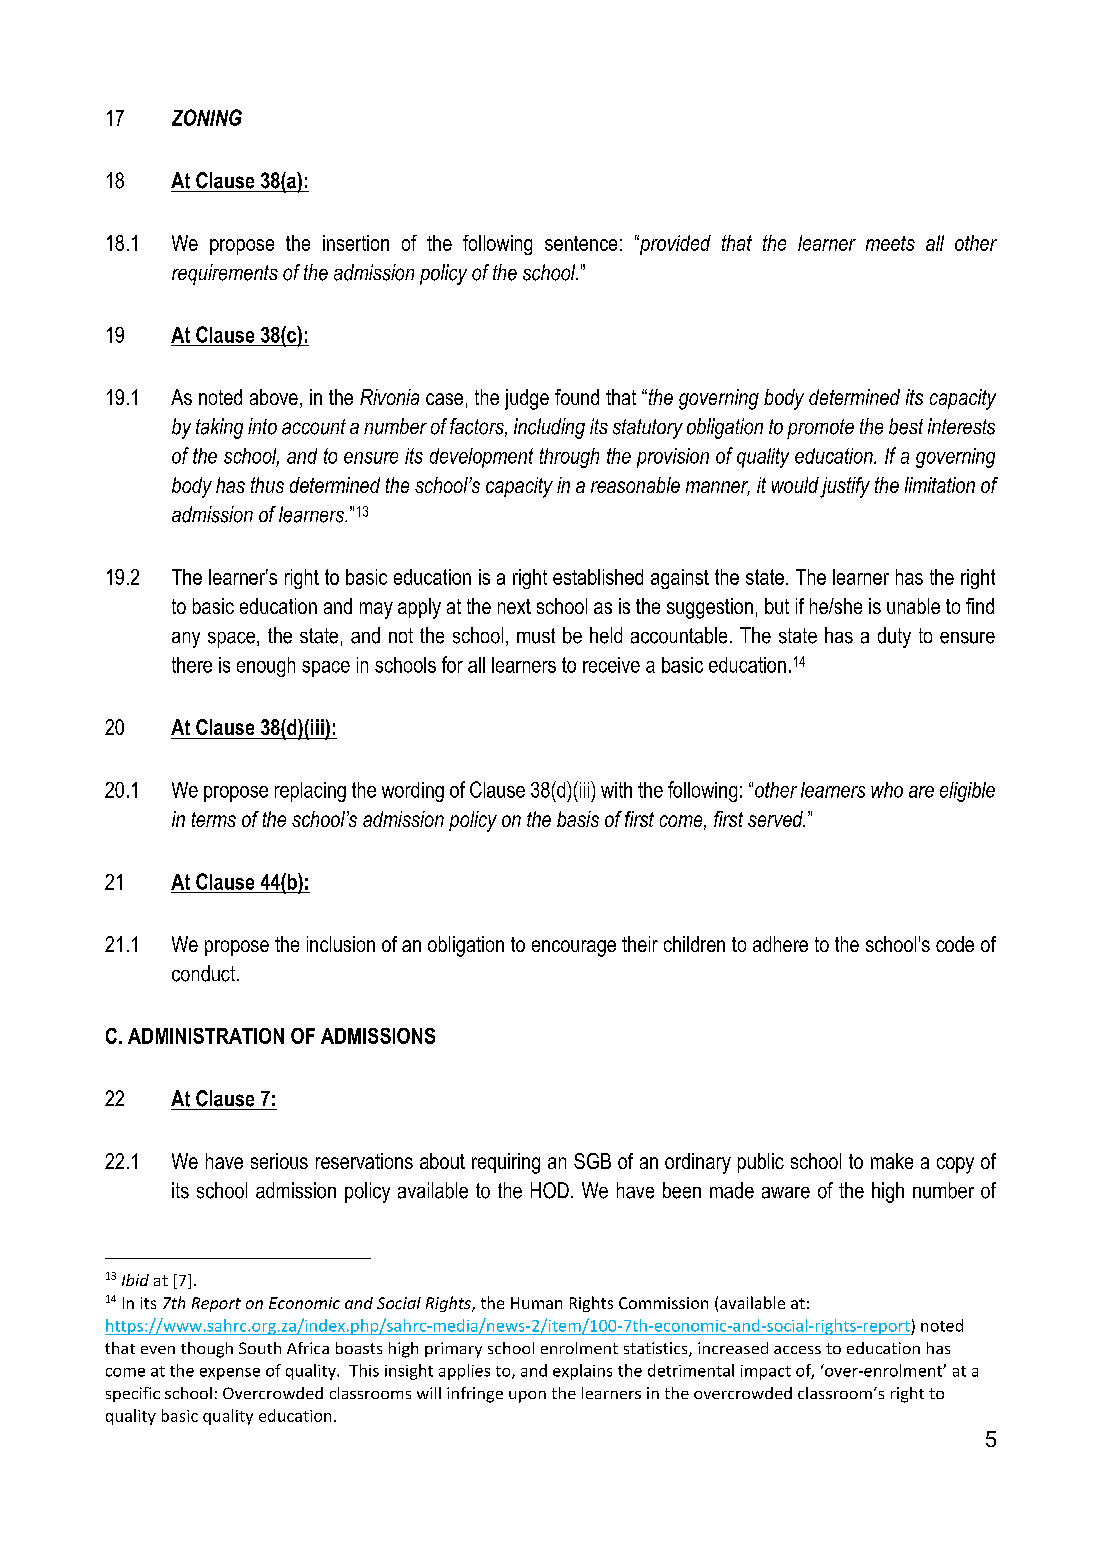  Describe the element at coordinates (206, 1036) in the screenshot. I see `ADMINISTRATION` at that location.
